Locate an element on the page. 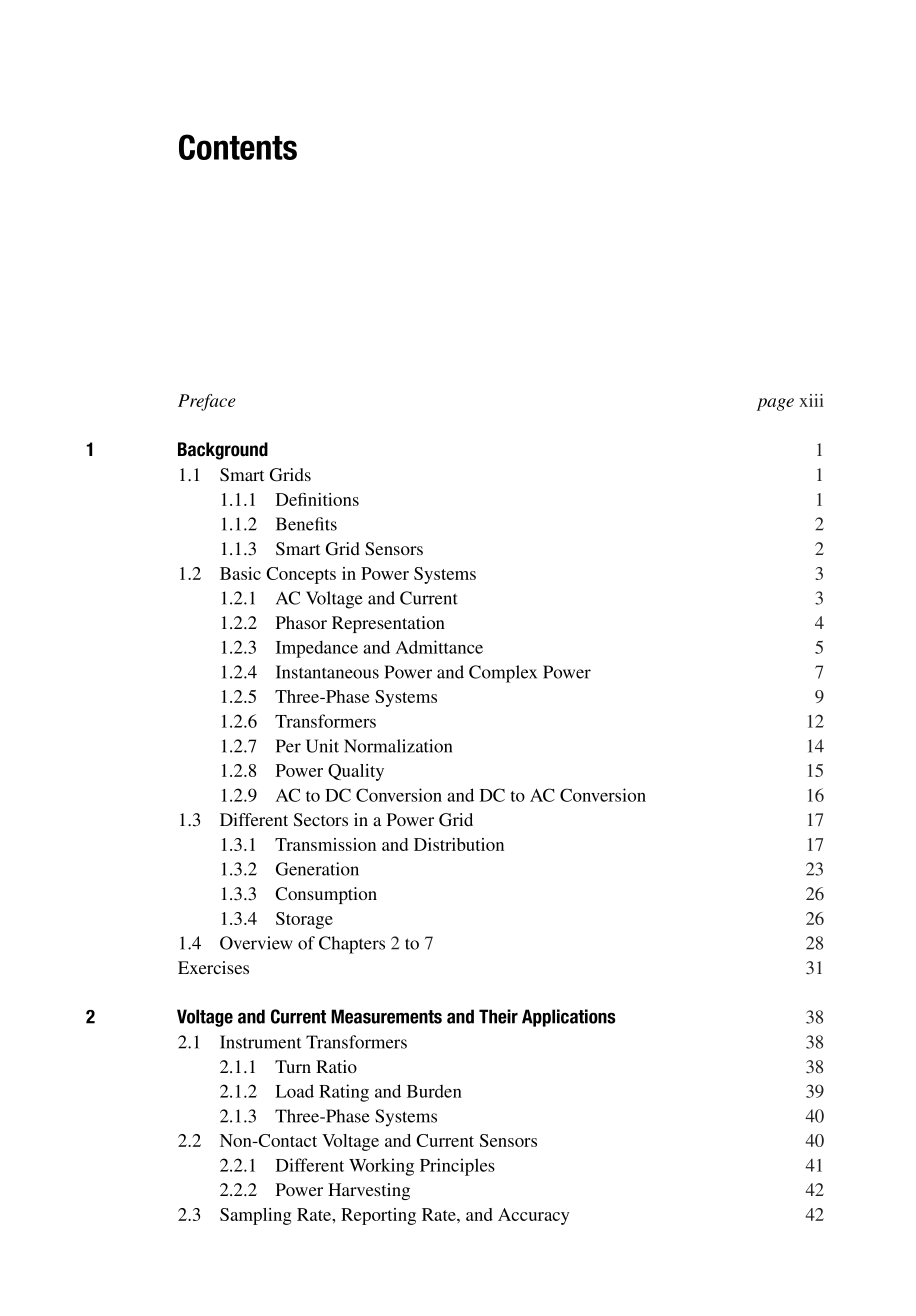 Image resolution: width=916 pixels, height=1316 pixels. Instantaneous is located at coordinates (327, 672).
